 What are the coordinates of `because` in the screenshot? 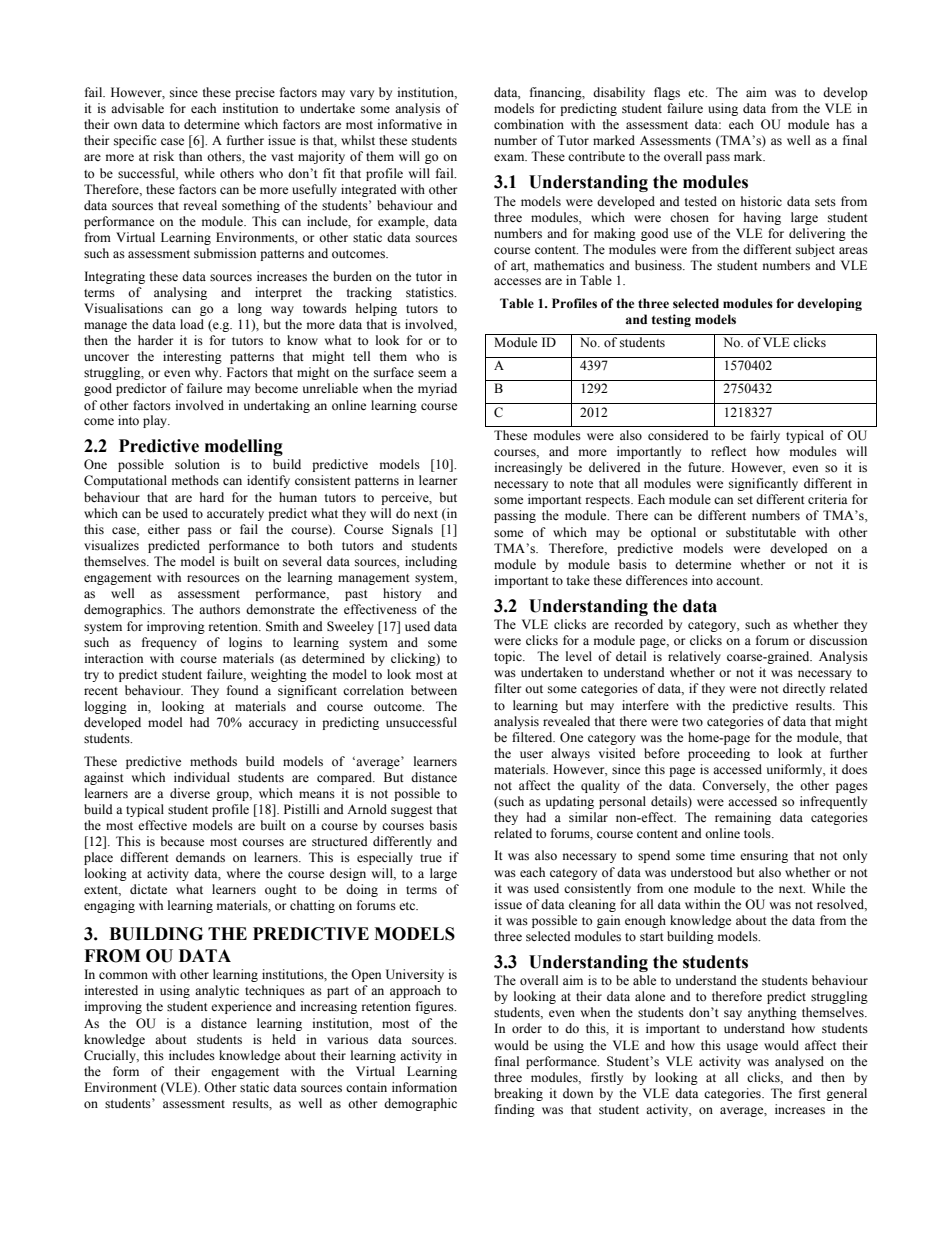 It's located at (182, 841).
